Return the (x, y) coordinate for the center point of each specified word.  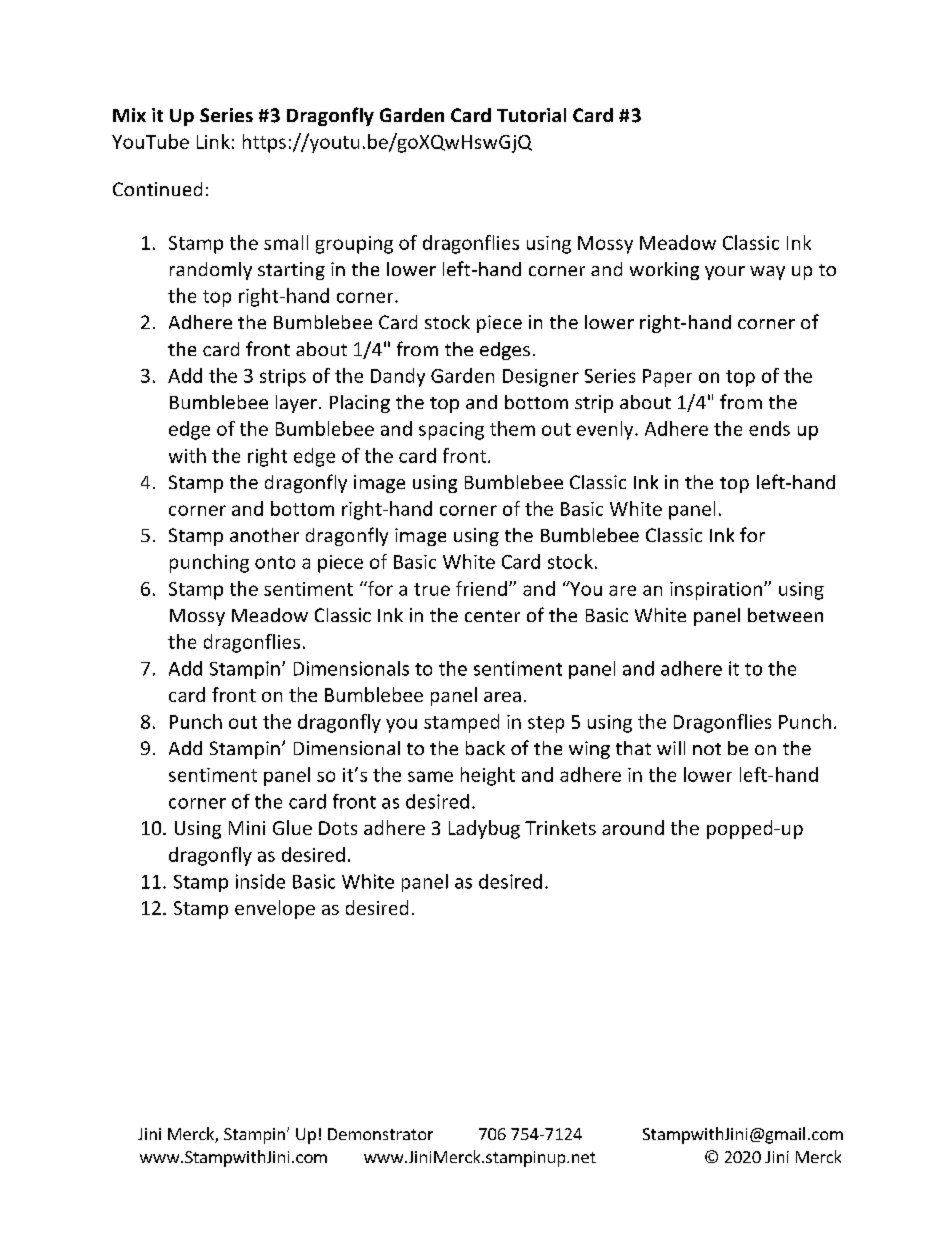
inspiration (716, 591)
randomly (211, 271)
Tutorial (531, 115)
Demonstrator (380, 1134)
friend (481, 588)
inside (260, 881)
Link (213, 141)
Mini (247, 828)
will (671, 748)
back (485, 748)
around (633, 827)
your (725, 273)
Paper (667, 378)
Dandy (398, 377)
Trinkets (560, 827)
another (264, 535)
